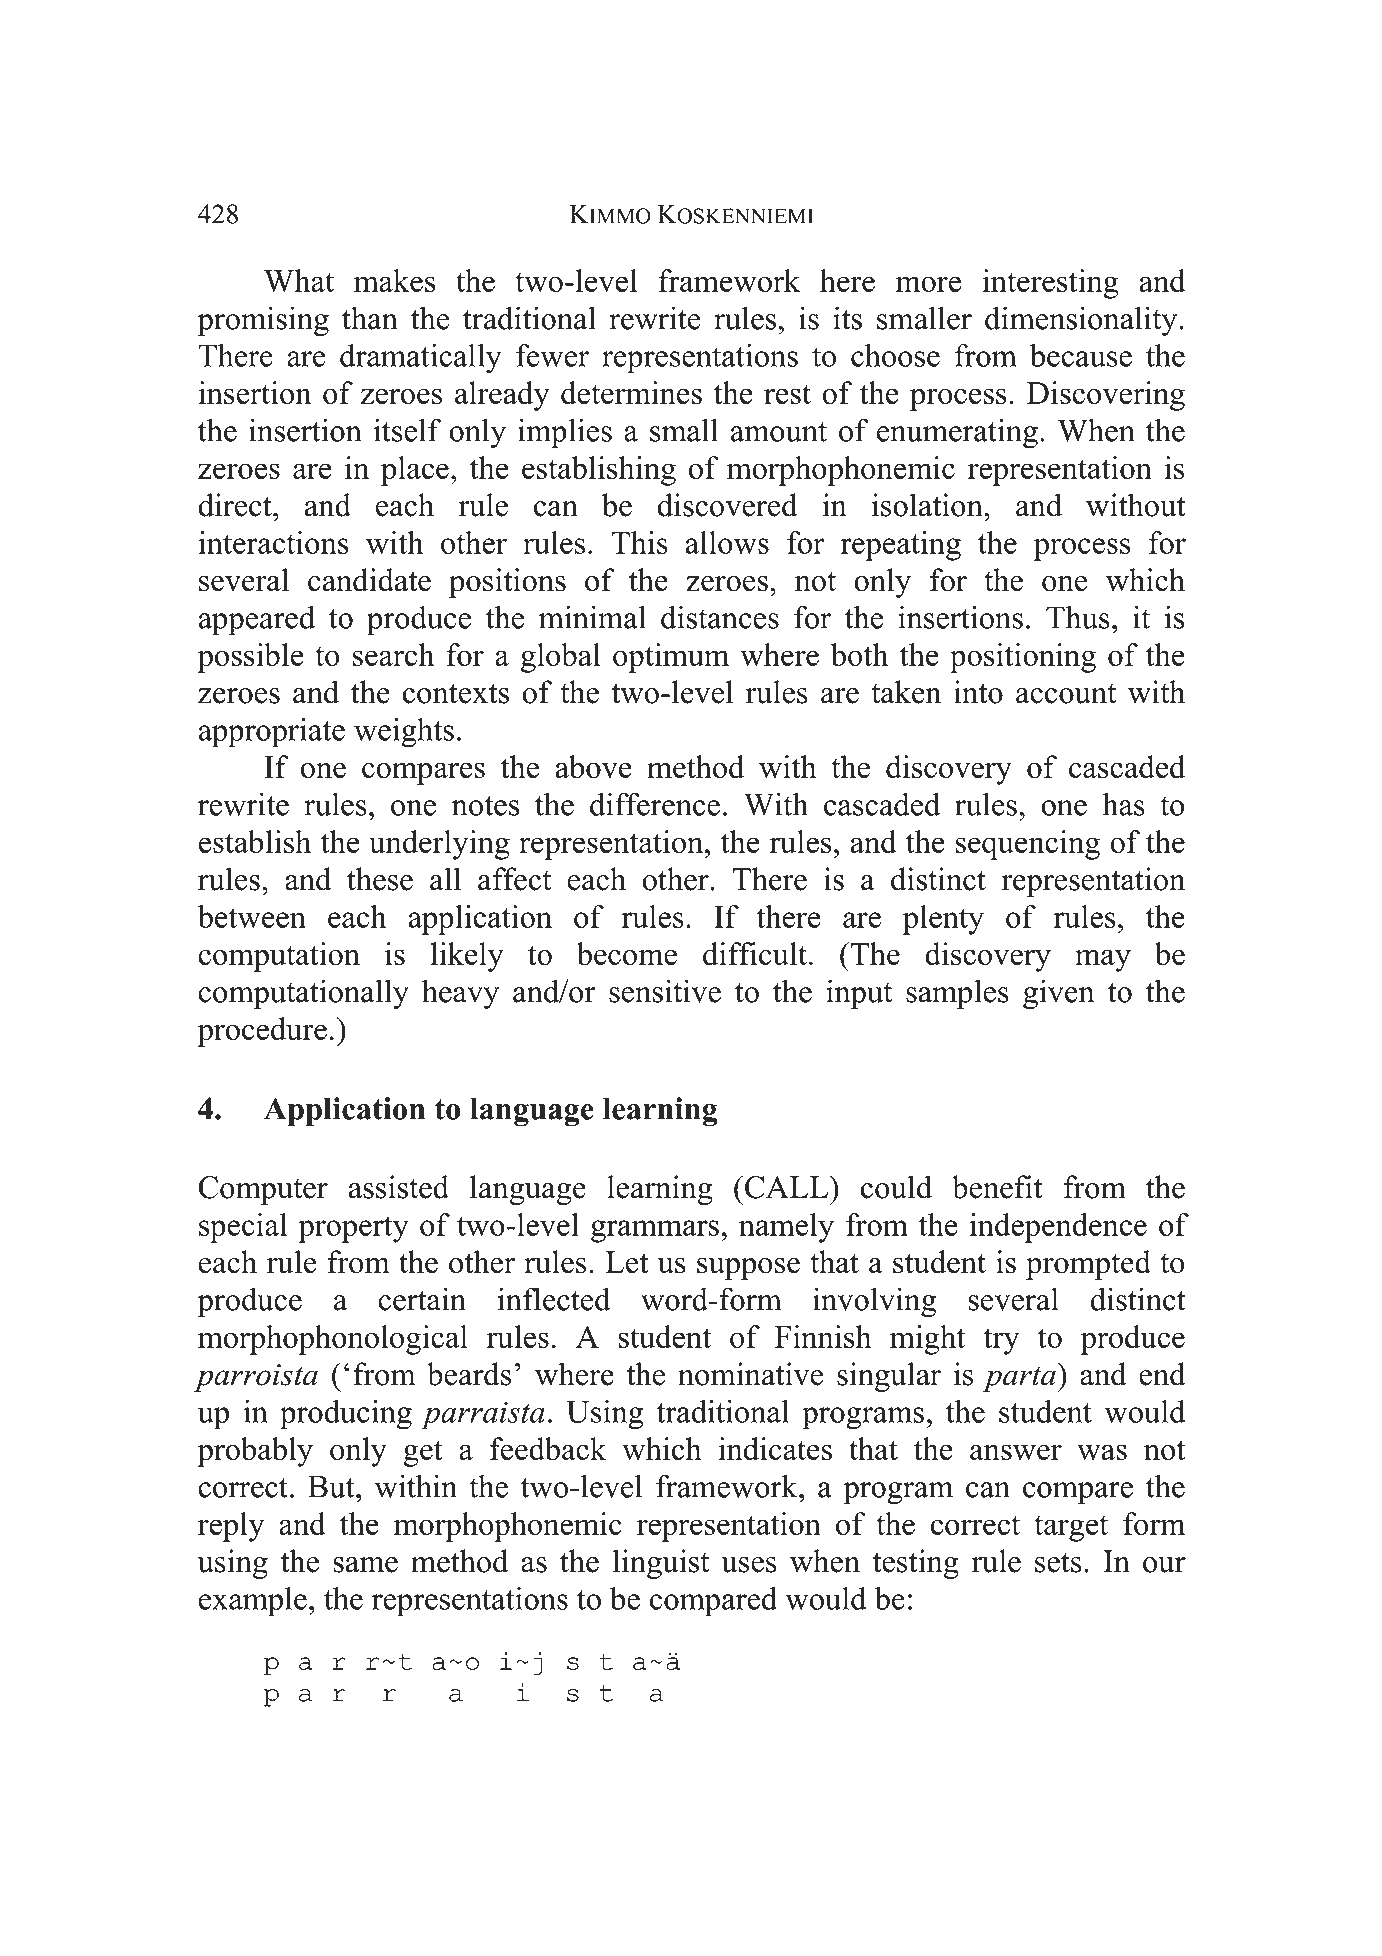  Describe the element at coordinates (1103, 960) in the document. I see `may` at that location.
